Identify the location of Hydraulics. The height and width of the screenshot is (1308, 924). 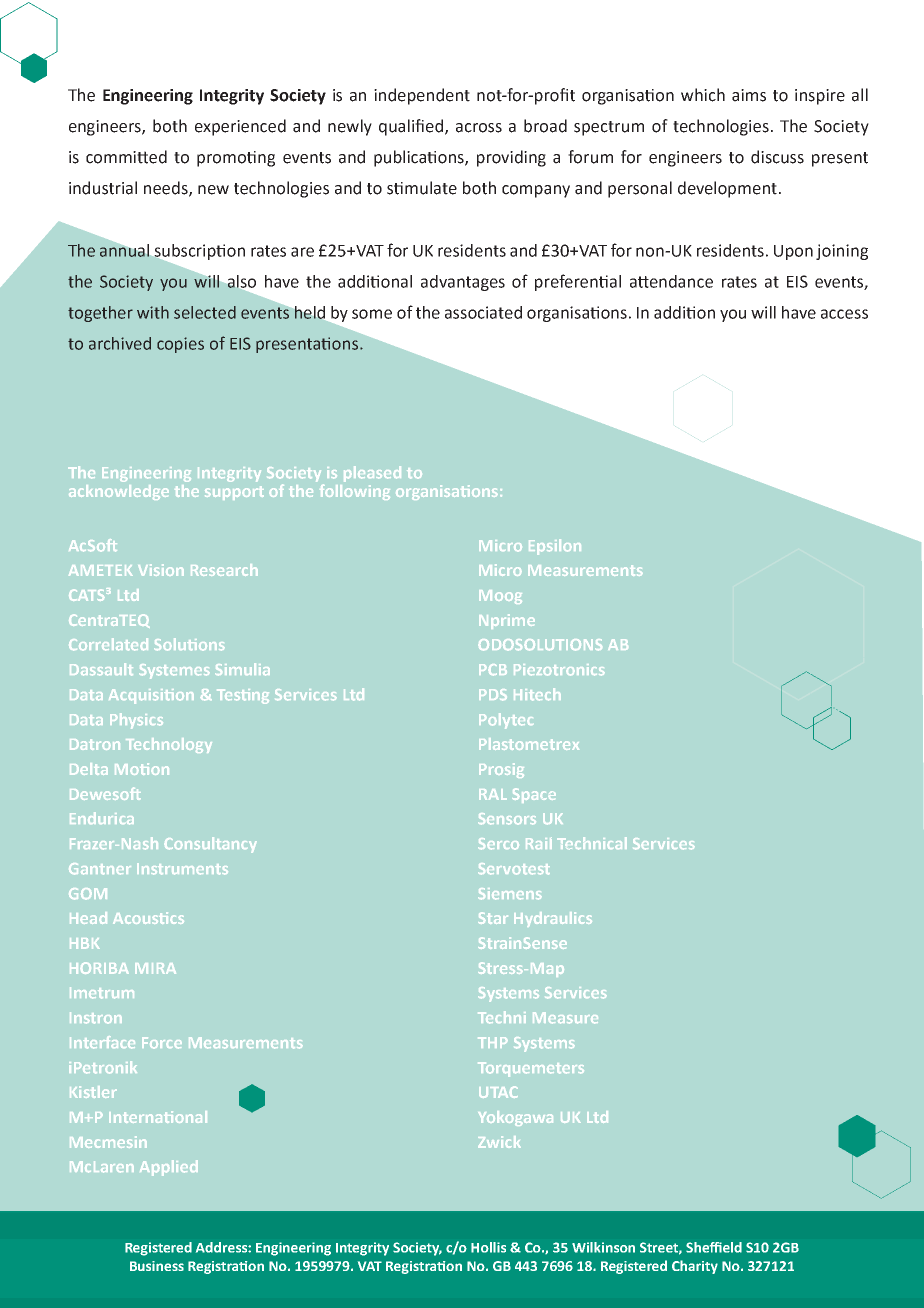
(553, 919).
